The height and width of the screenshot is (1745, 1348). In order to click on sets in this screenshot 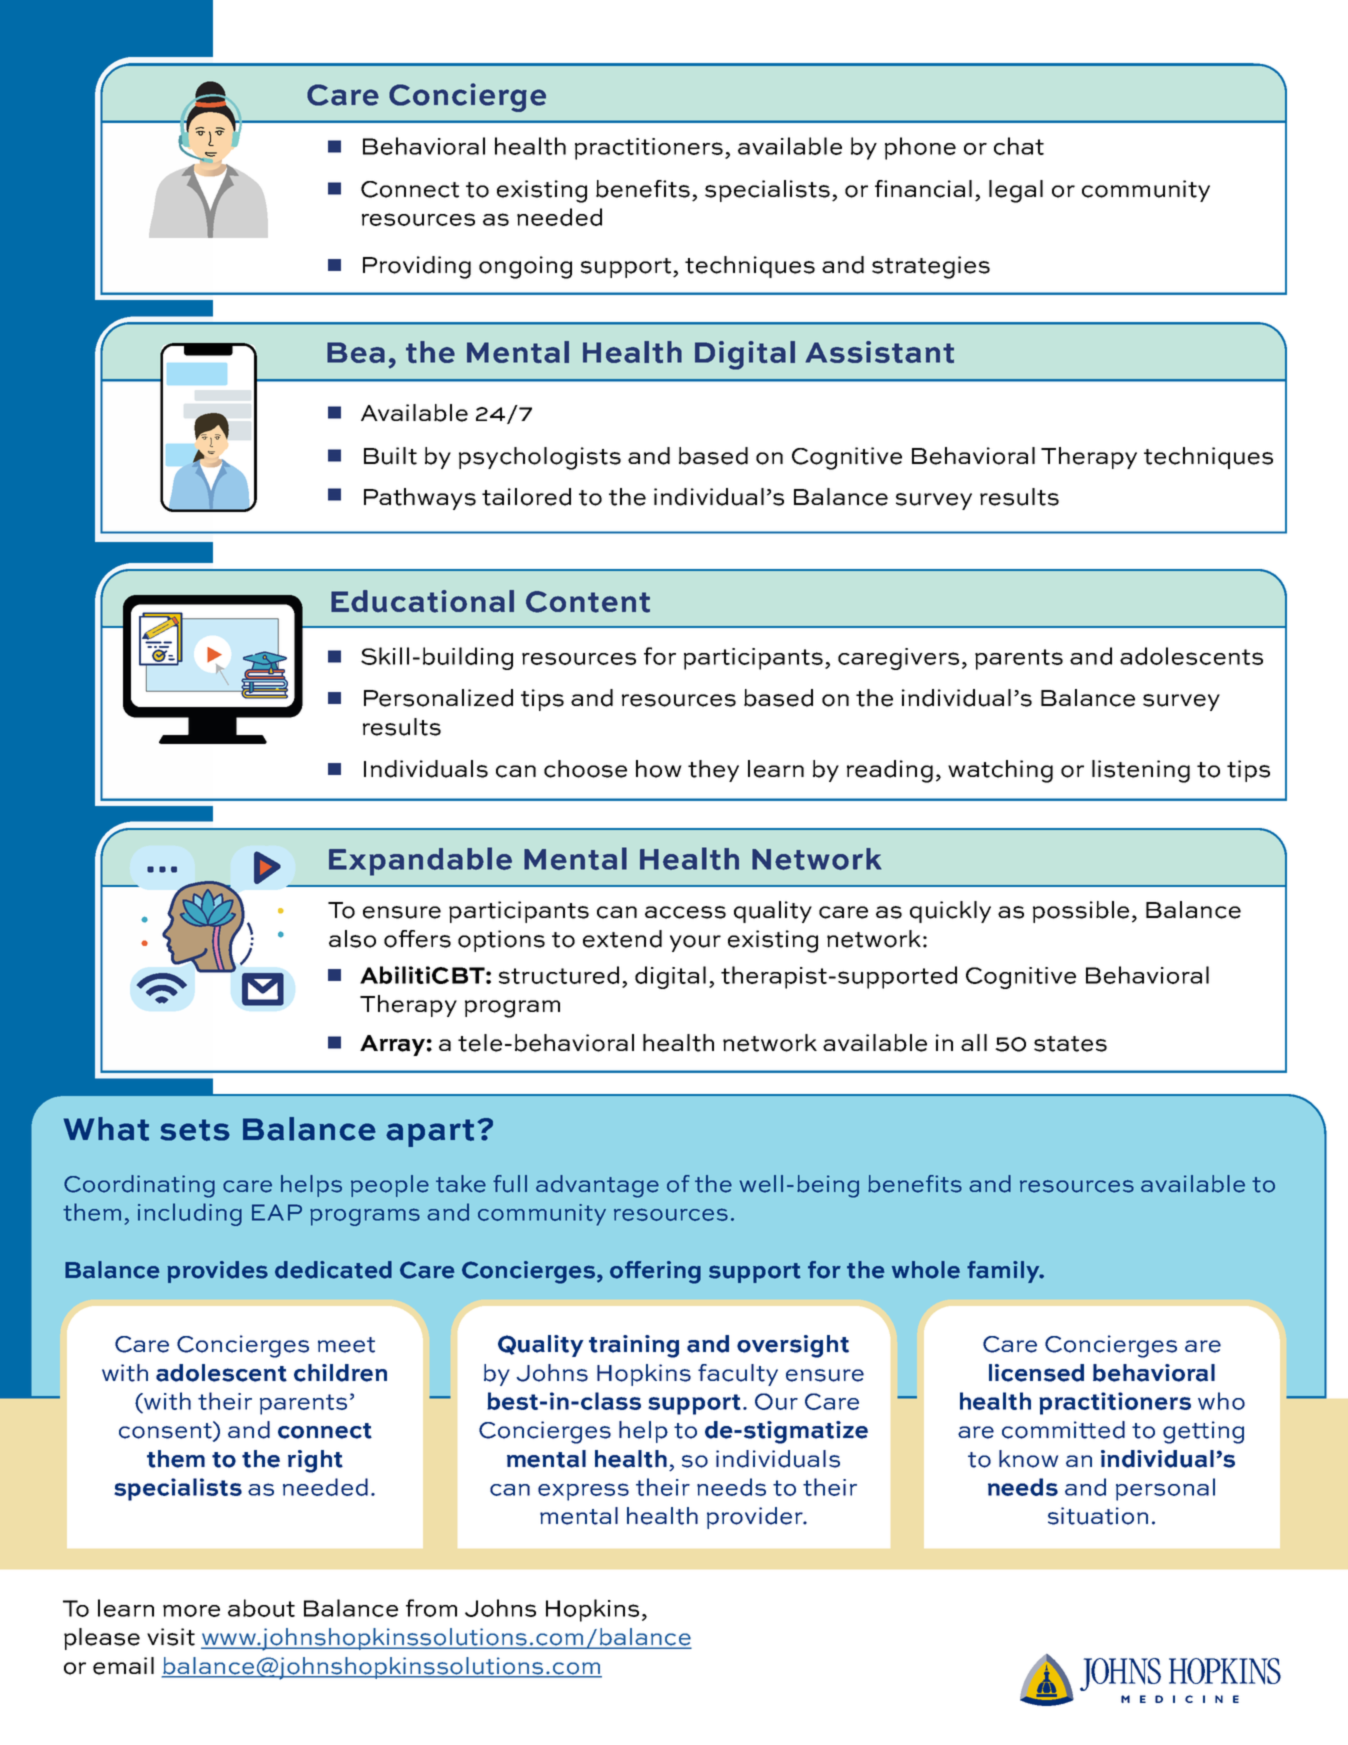, I will do `click(195, 1130)`.
